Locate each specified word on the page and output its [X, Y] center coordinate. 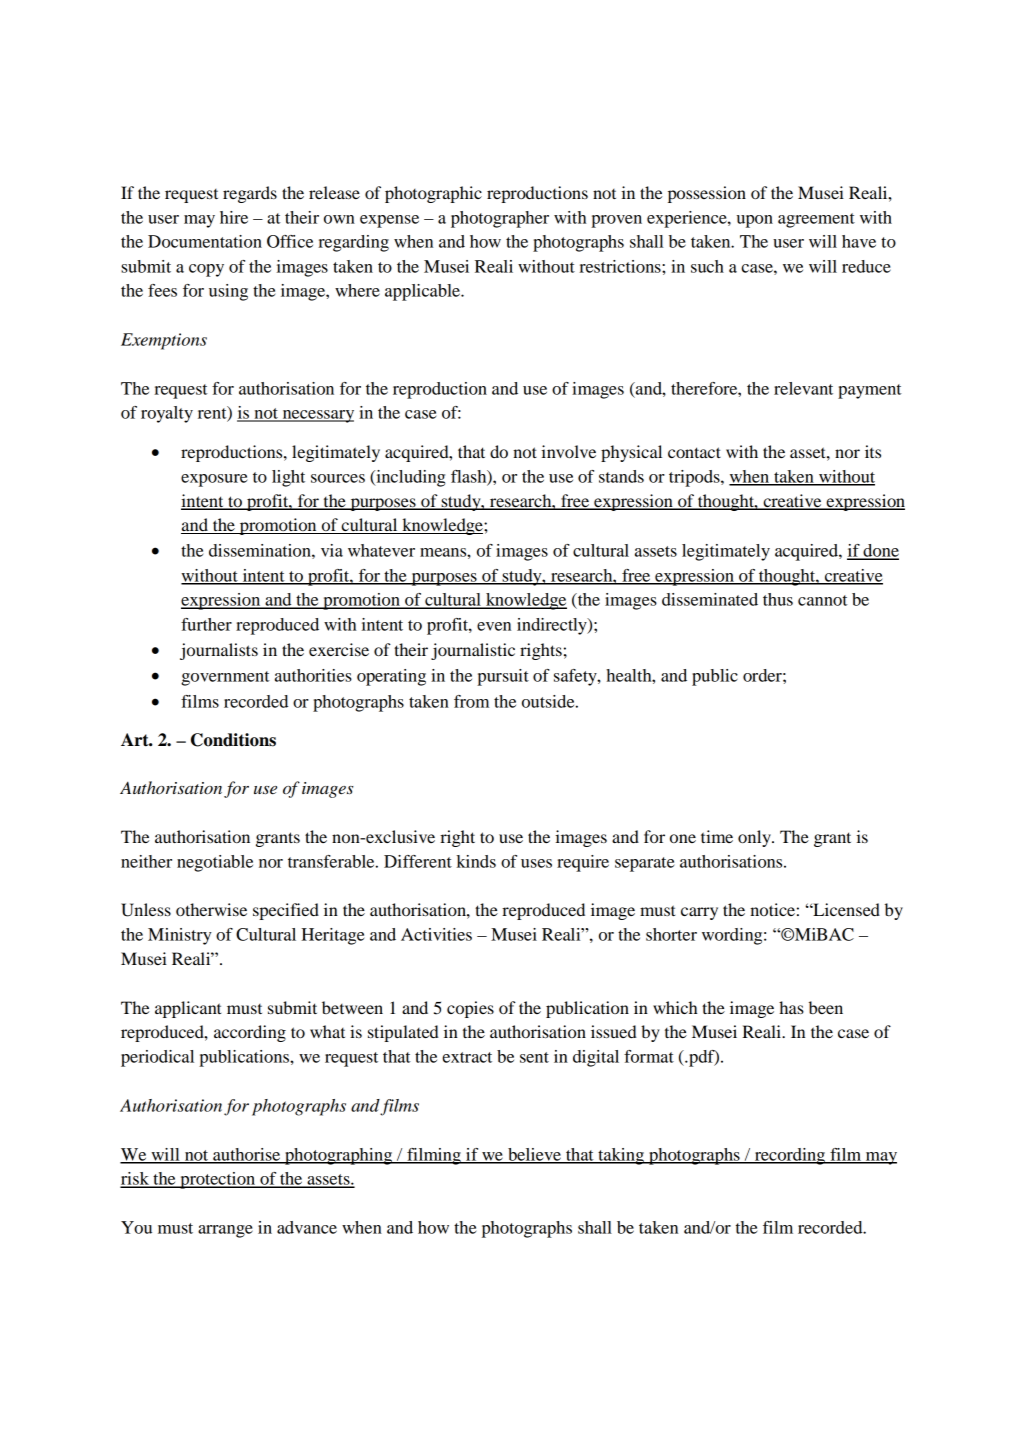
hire [234, 217]
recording [789, 1156]
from [471, 701]
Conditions [233, 740]
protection [217, 1180]
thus [778, 599]
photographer [500, 219]
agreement [816, 220]
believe [534, 1155]
